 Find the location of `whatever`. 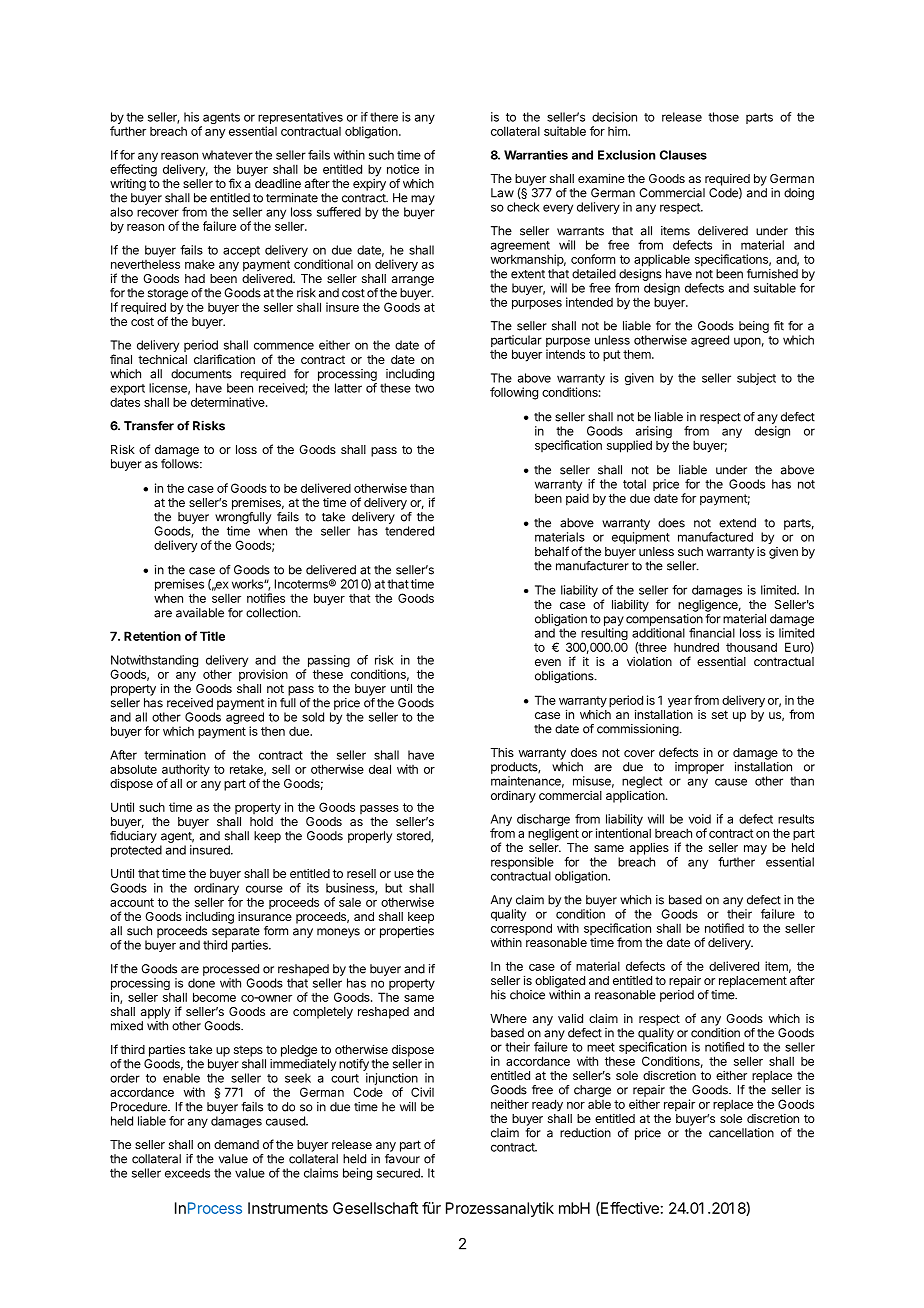

whatever is located at coordinates (227, 155).
